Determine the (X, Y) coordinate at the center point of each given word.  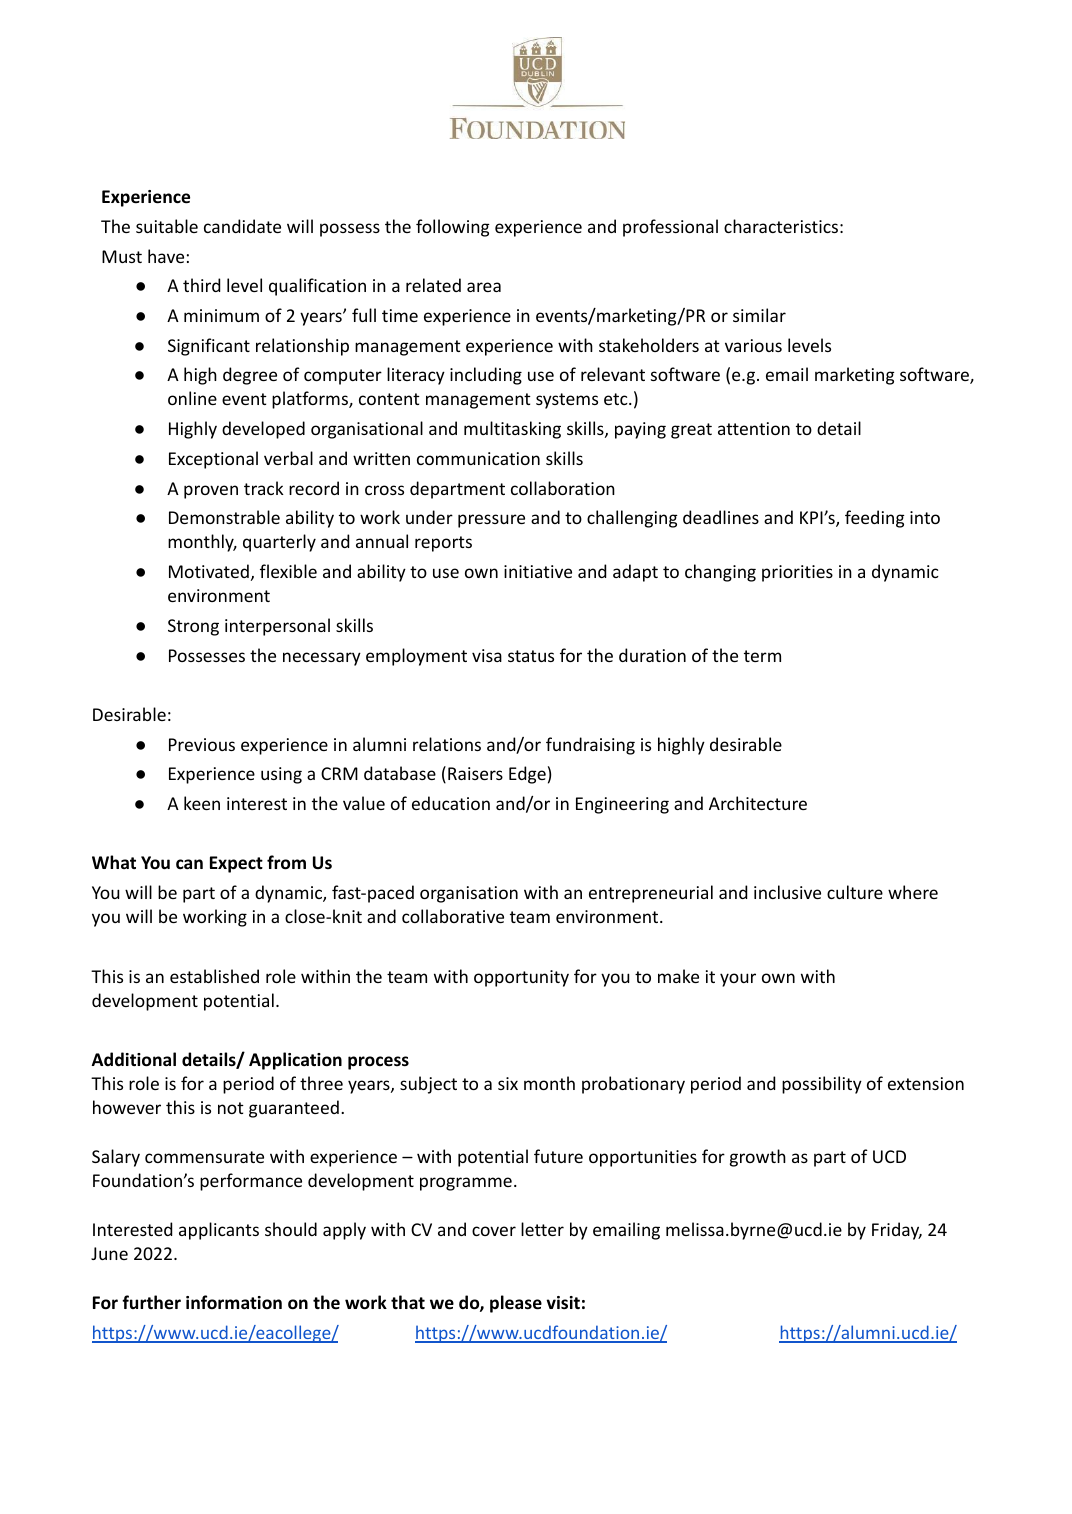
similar (759, 315)
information (234, 1302)
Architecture (758, 803)
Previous (202, 744)
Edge (527, 775)
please (516, 1304)
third (201, 285)
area (484, 287)
